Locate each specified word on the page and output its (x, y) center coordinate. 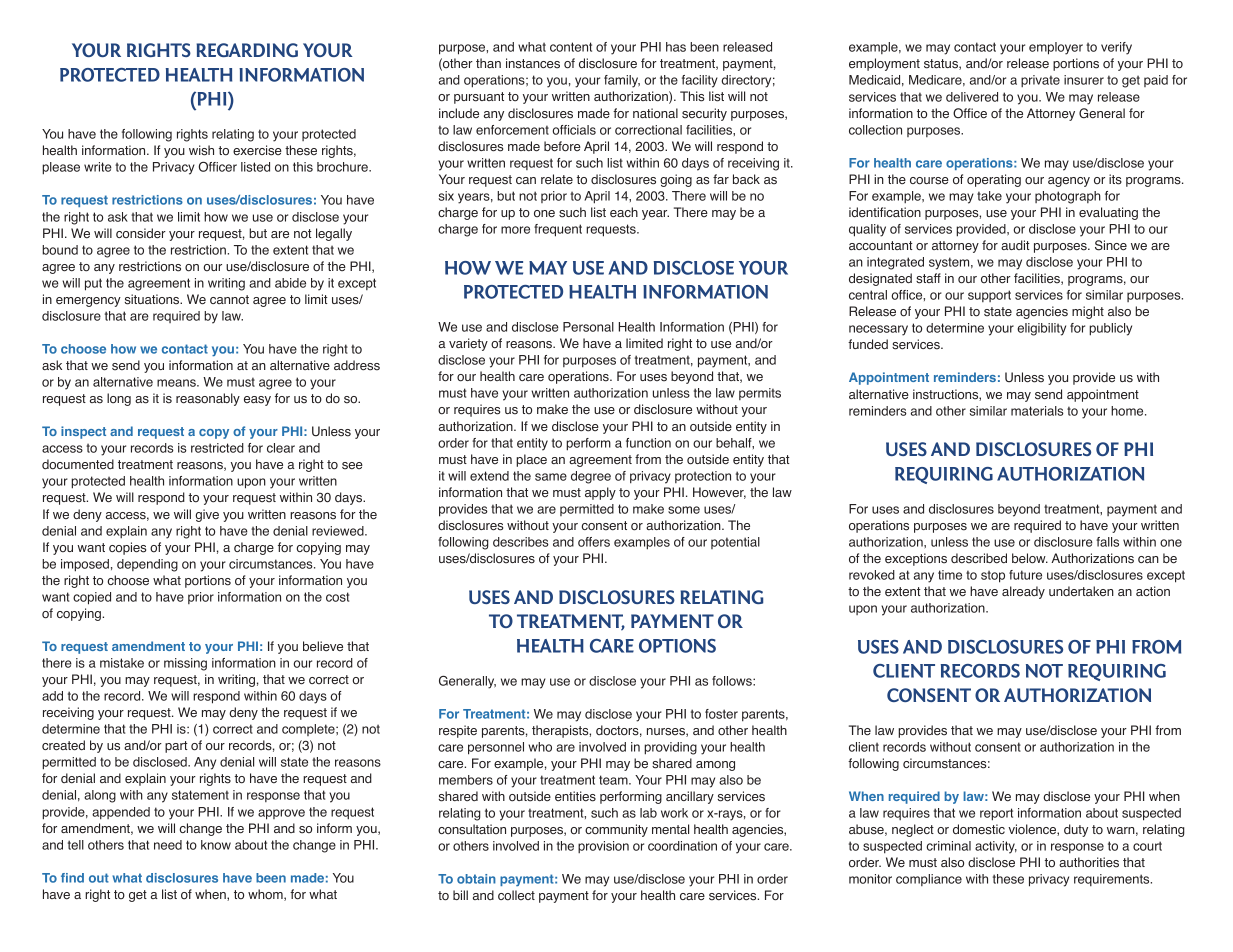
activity (996, 847)
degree (591, 477)
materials (1037, 411)
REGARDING (247, 50)
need (168, 845)
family (622, 81)
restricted (217, 448)
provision (603, 847)
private (1040, 81)
